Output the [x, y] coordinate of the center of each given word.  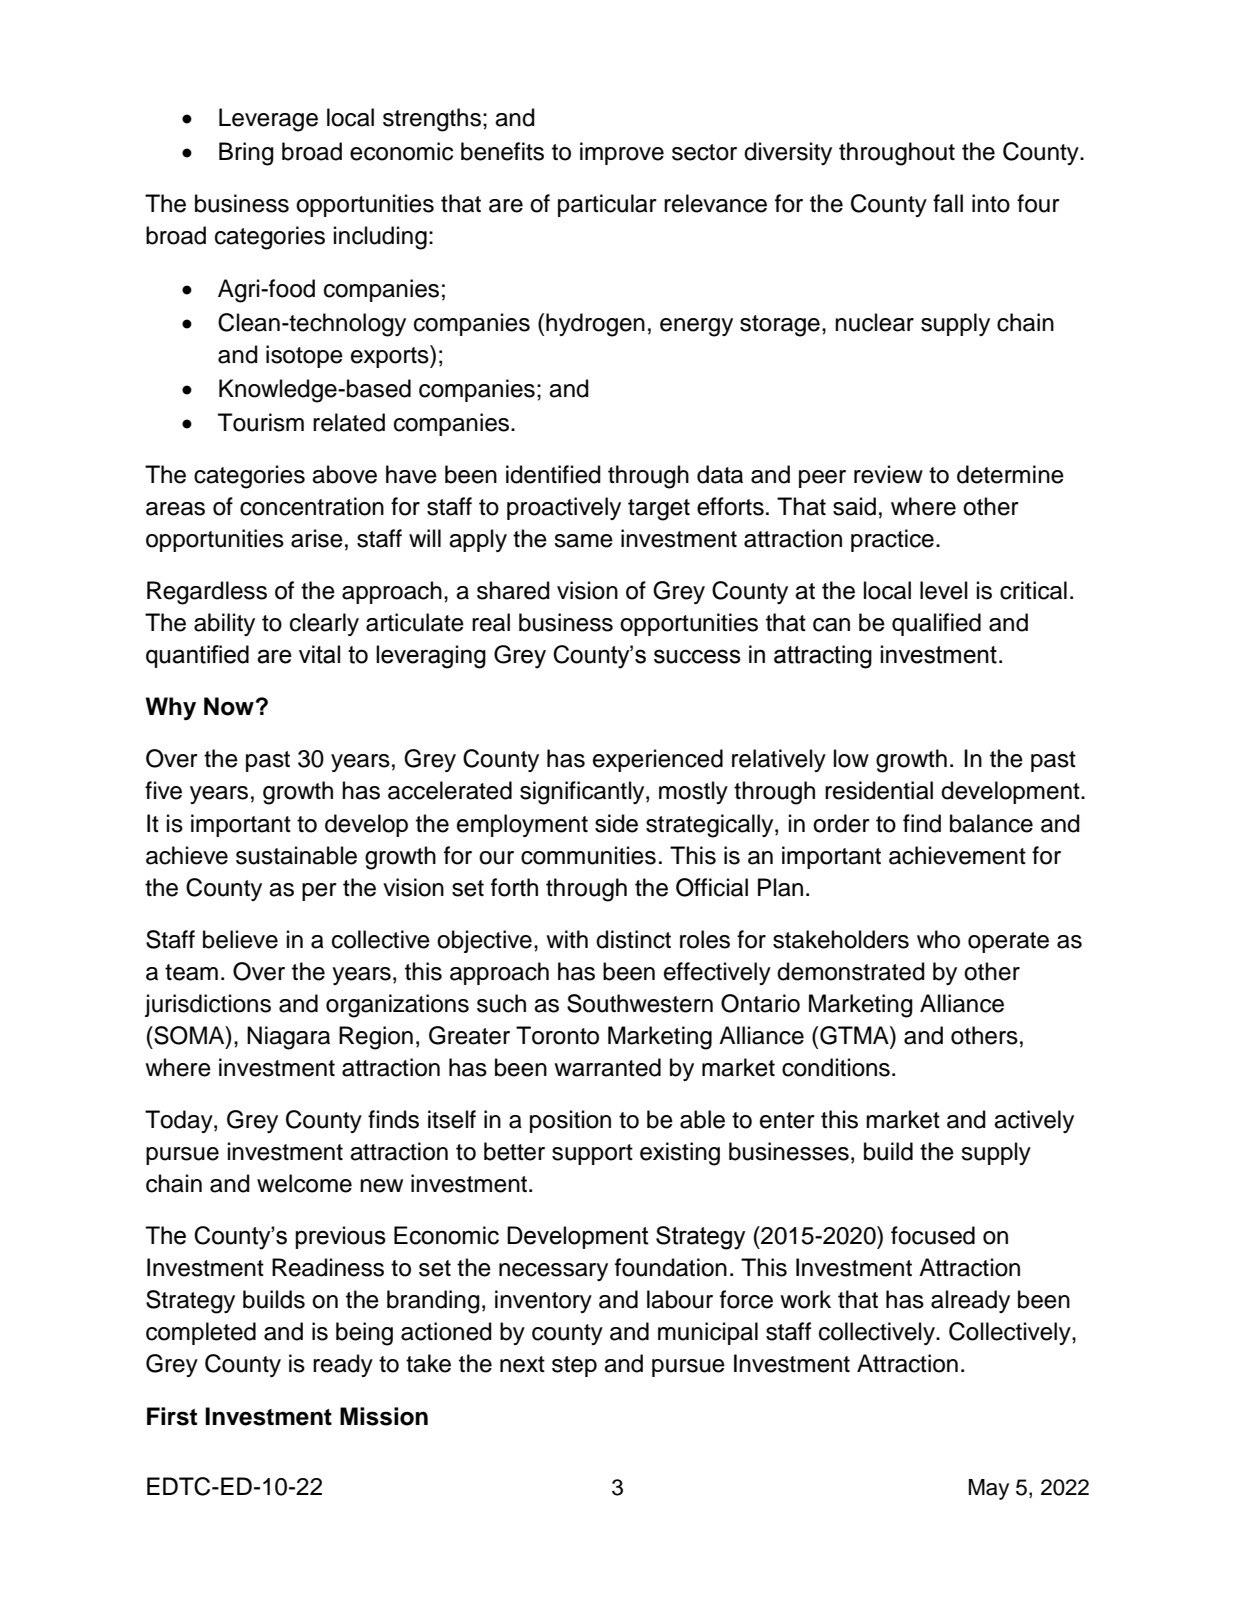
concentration [312, 506]
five [163, 790]
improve [622, 153]
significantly [583, 793]
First [172, 1416]
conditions [836, 1067]
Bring [246, 154]
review [888, 474]
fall [948, 203]
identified [553, 474]
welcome [304, 1183]
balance [991, 823]
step [574, 1366]
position [570, 1121]
